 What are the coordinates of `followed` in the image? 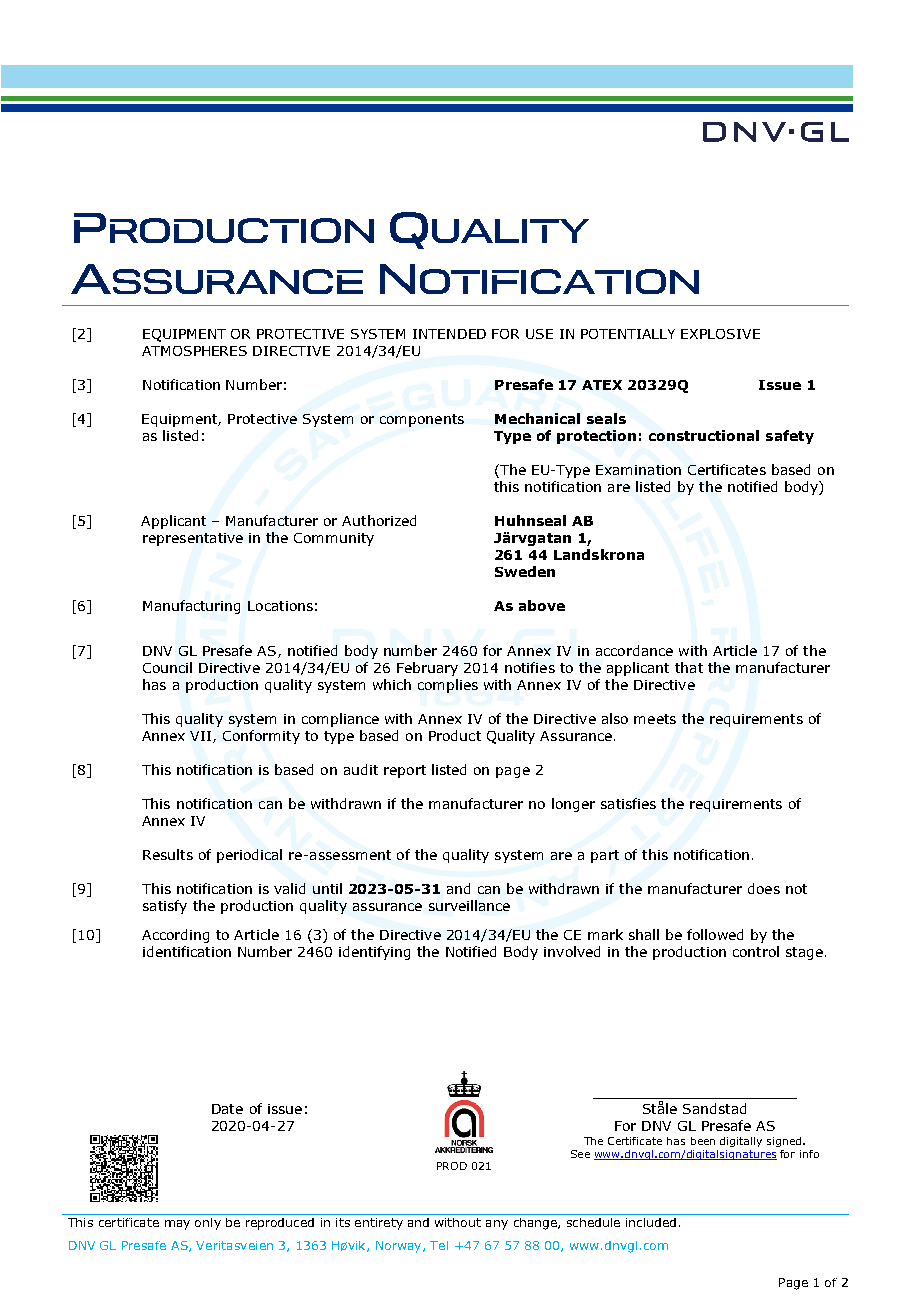 It's located at (715, 934).
